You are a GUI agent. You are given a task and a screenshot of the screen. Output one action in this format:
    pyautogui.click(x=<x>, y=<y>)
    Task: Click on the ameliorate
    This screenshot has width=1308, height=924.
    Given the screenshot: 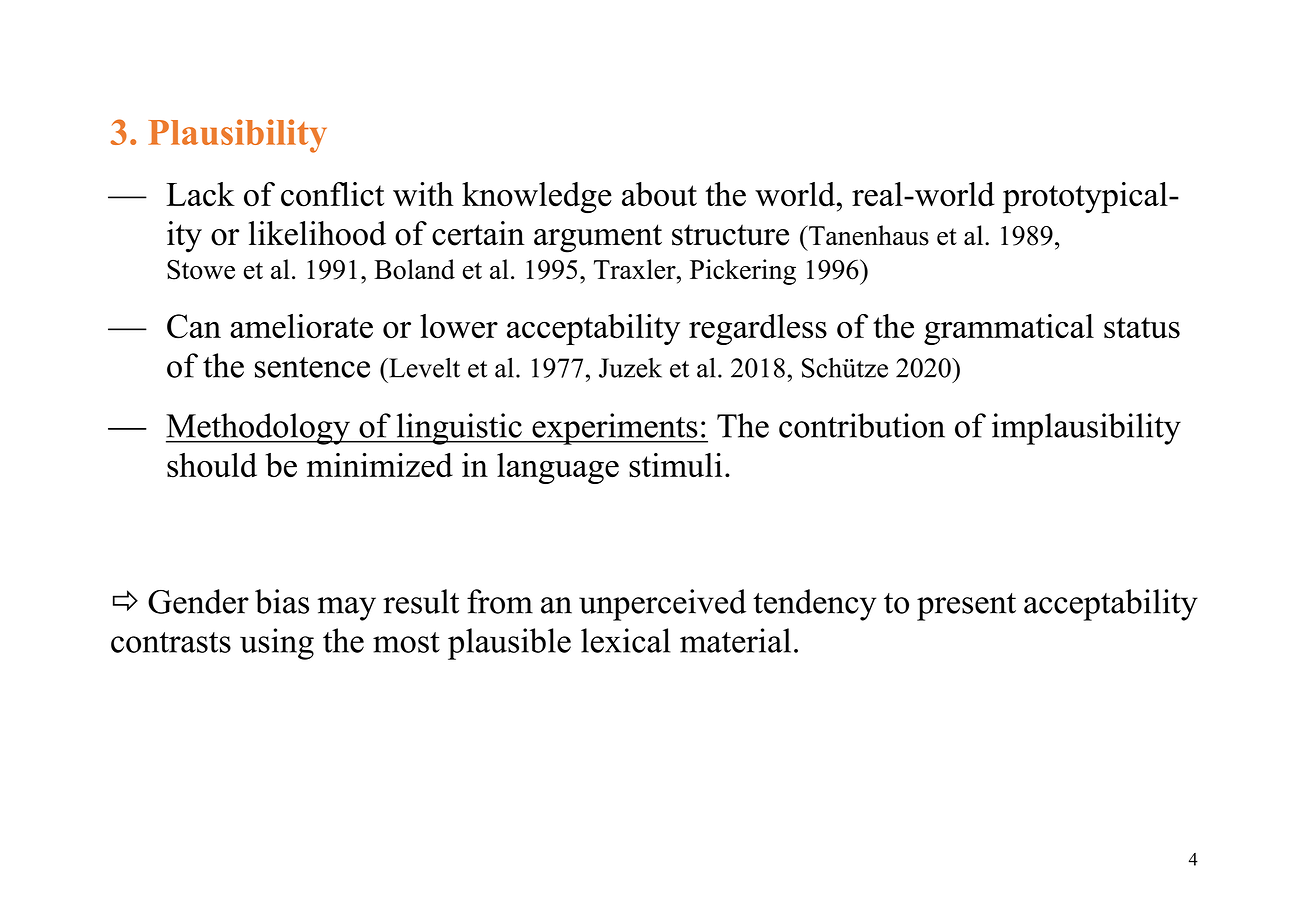 What is the action you would take?
    pyautogui.click(x=301, y=326)
